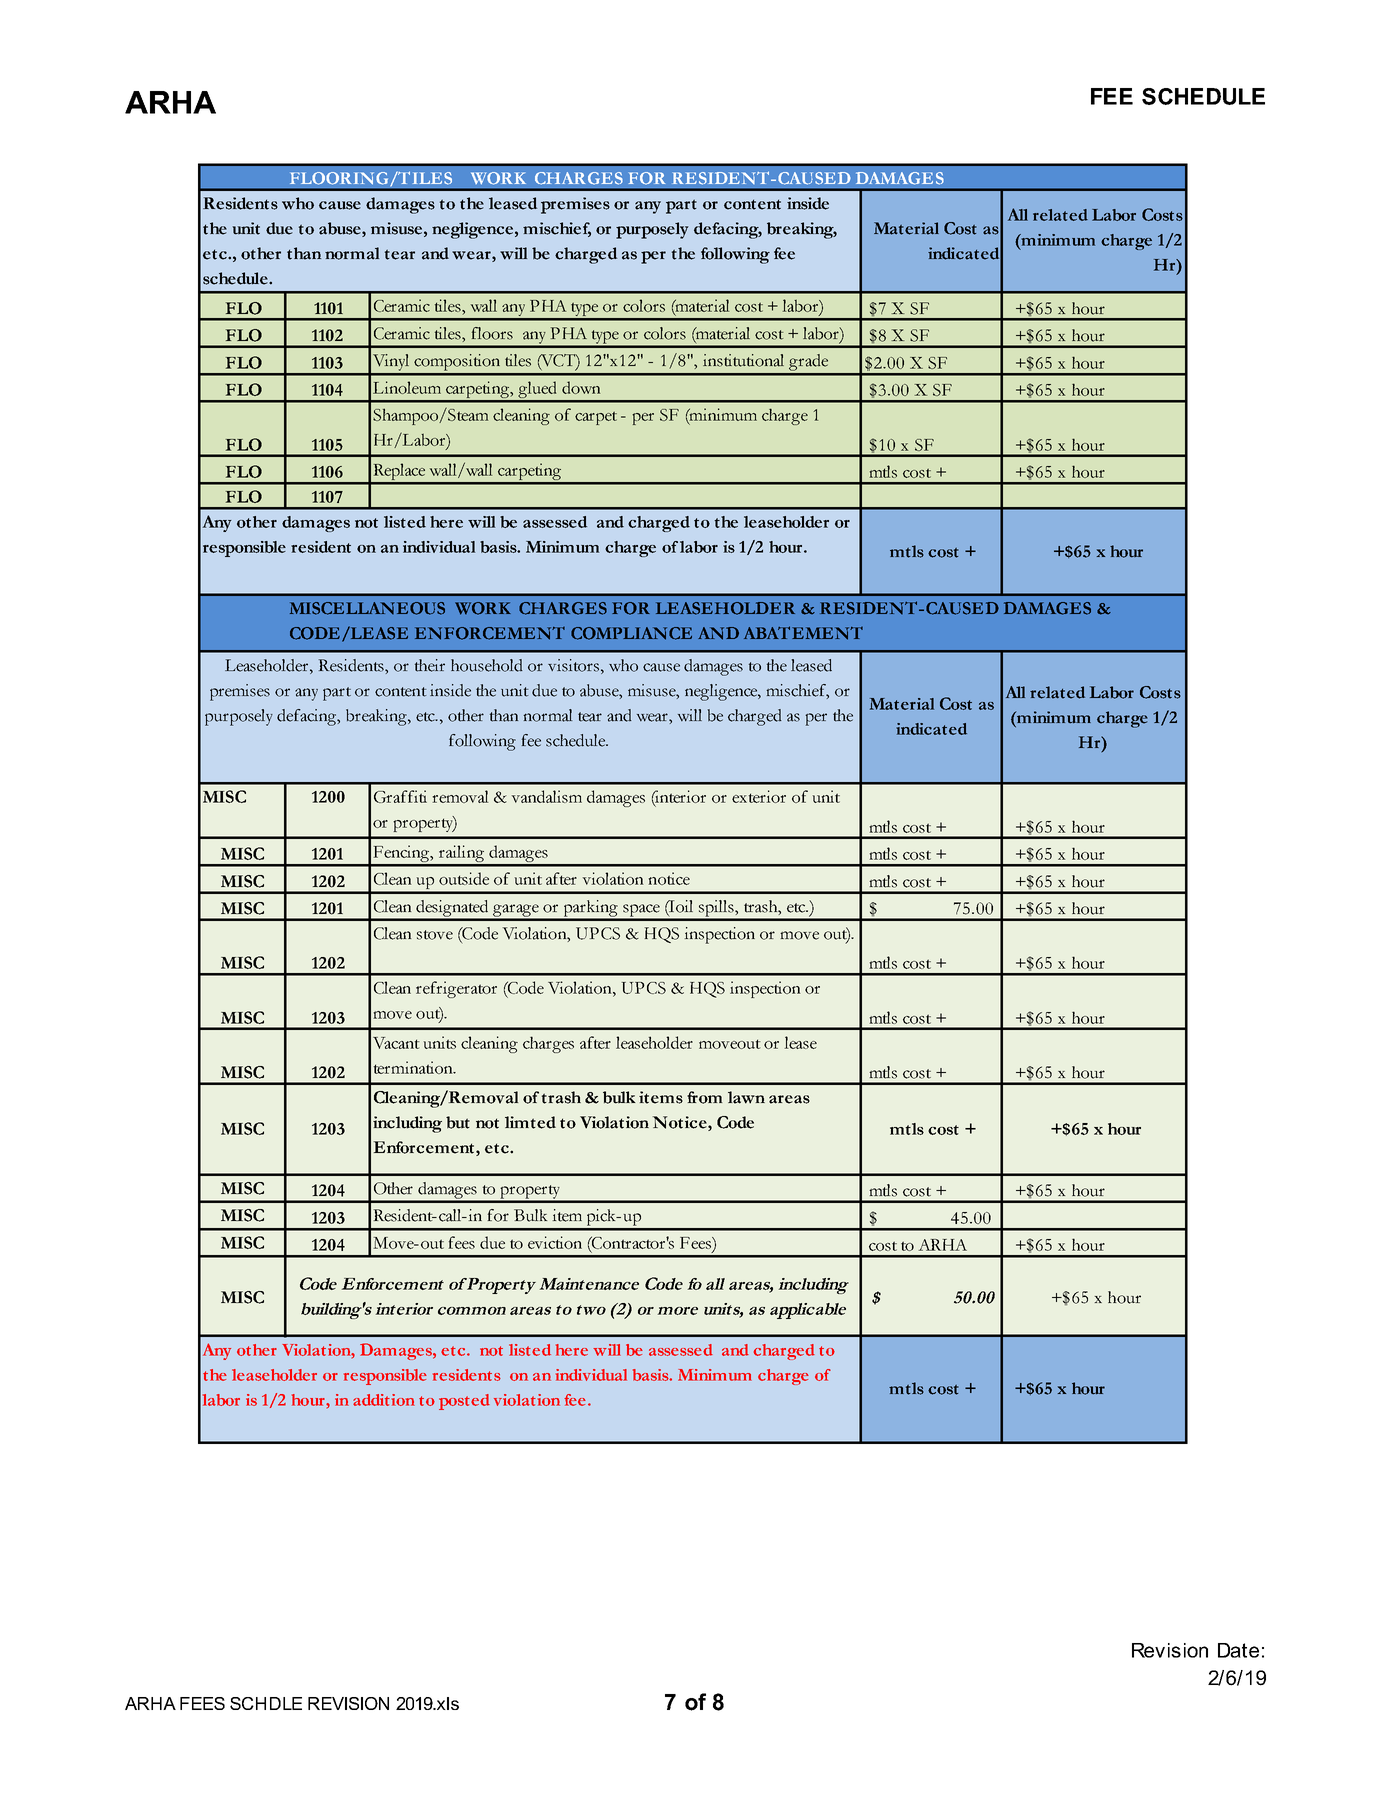 The height and width of the image is (1801, 1392). I want to click on posted, so click(464, 1402).
